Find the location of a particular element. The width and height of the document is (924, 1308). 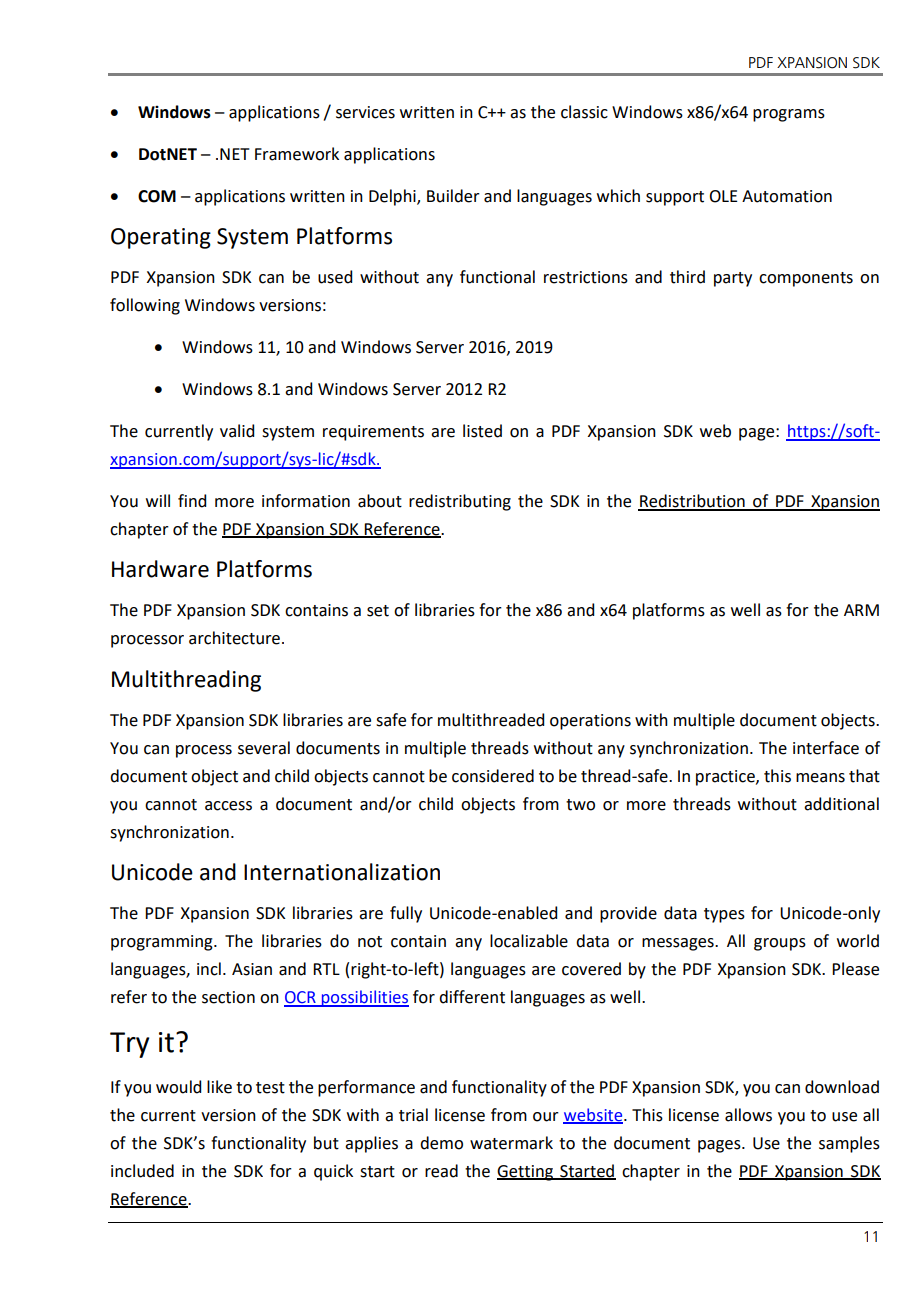

types is located at coordinates (724, 915).
